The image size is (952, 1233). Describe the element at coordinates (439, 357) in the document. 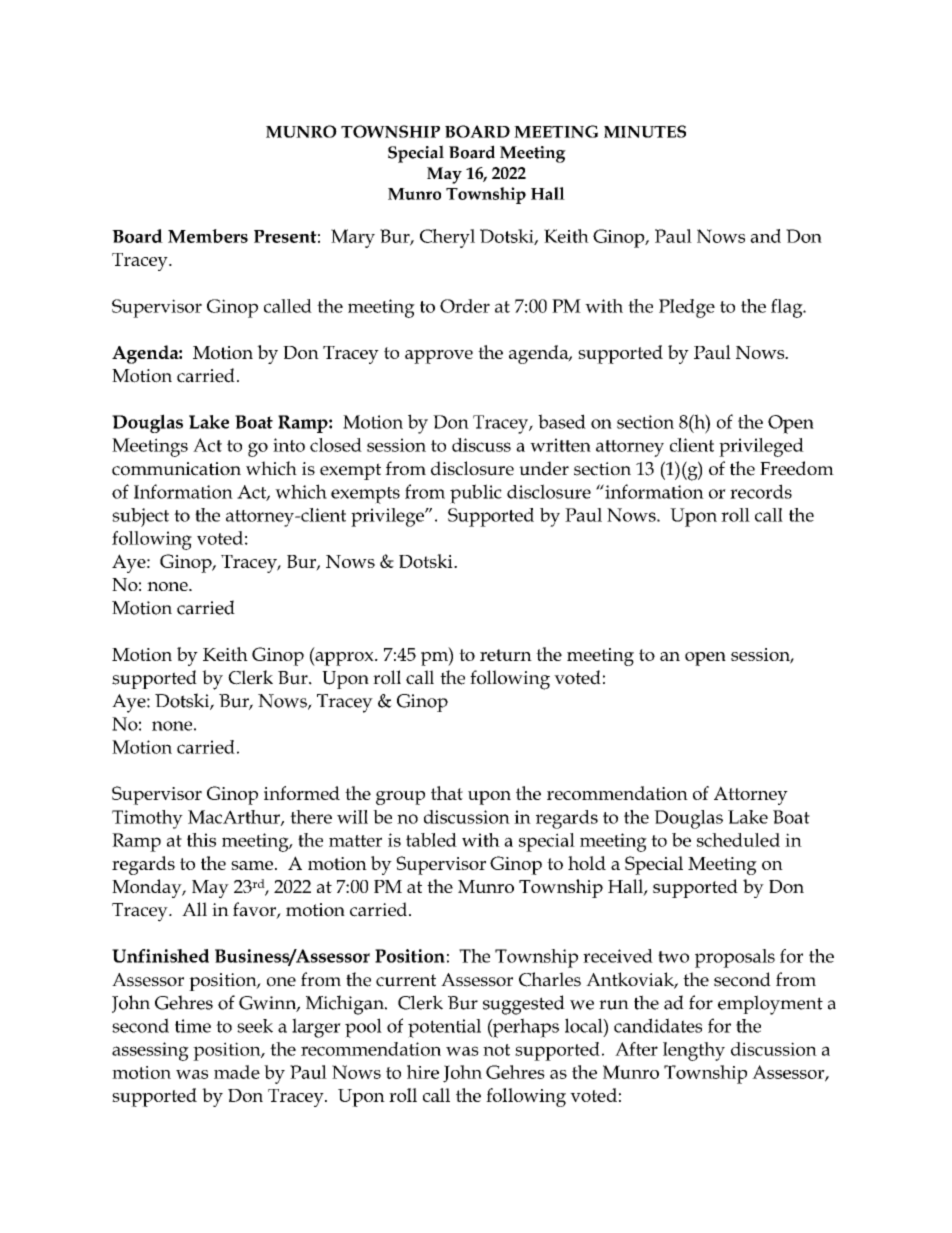

I see `approve` at that location.
